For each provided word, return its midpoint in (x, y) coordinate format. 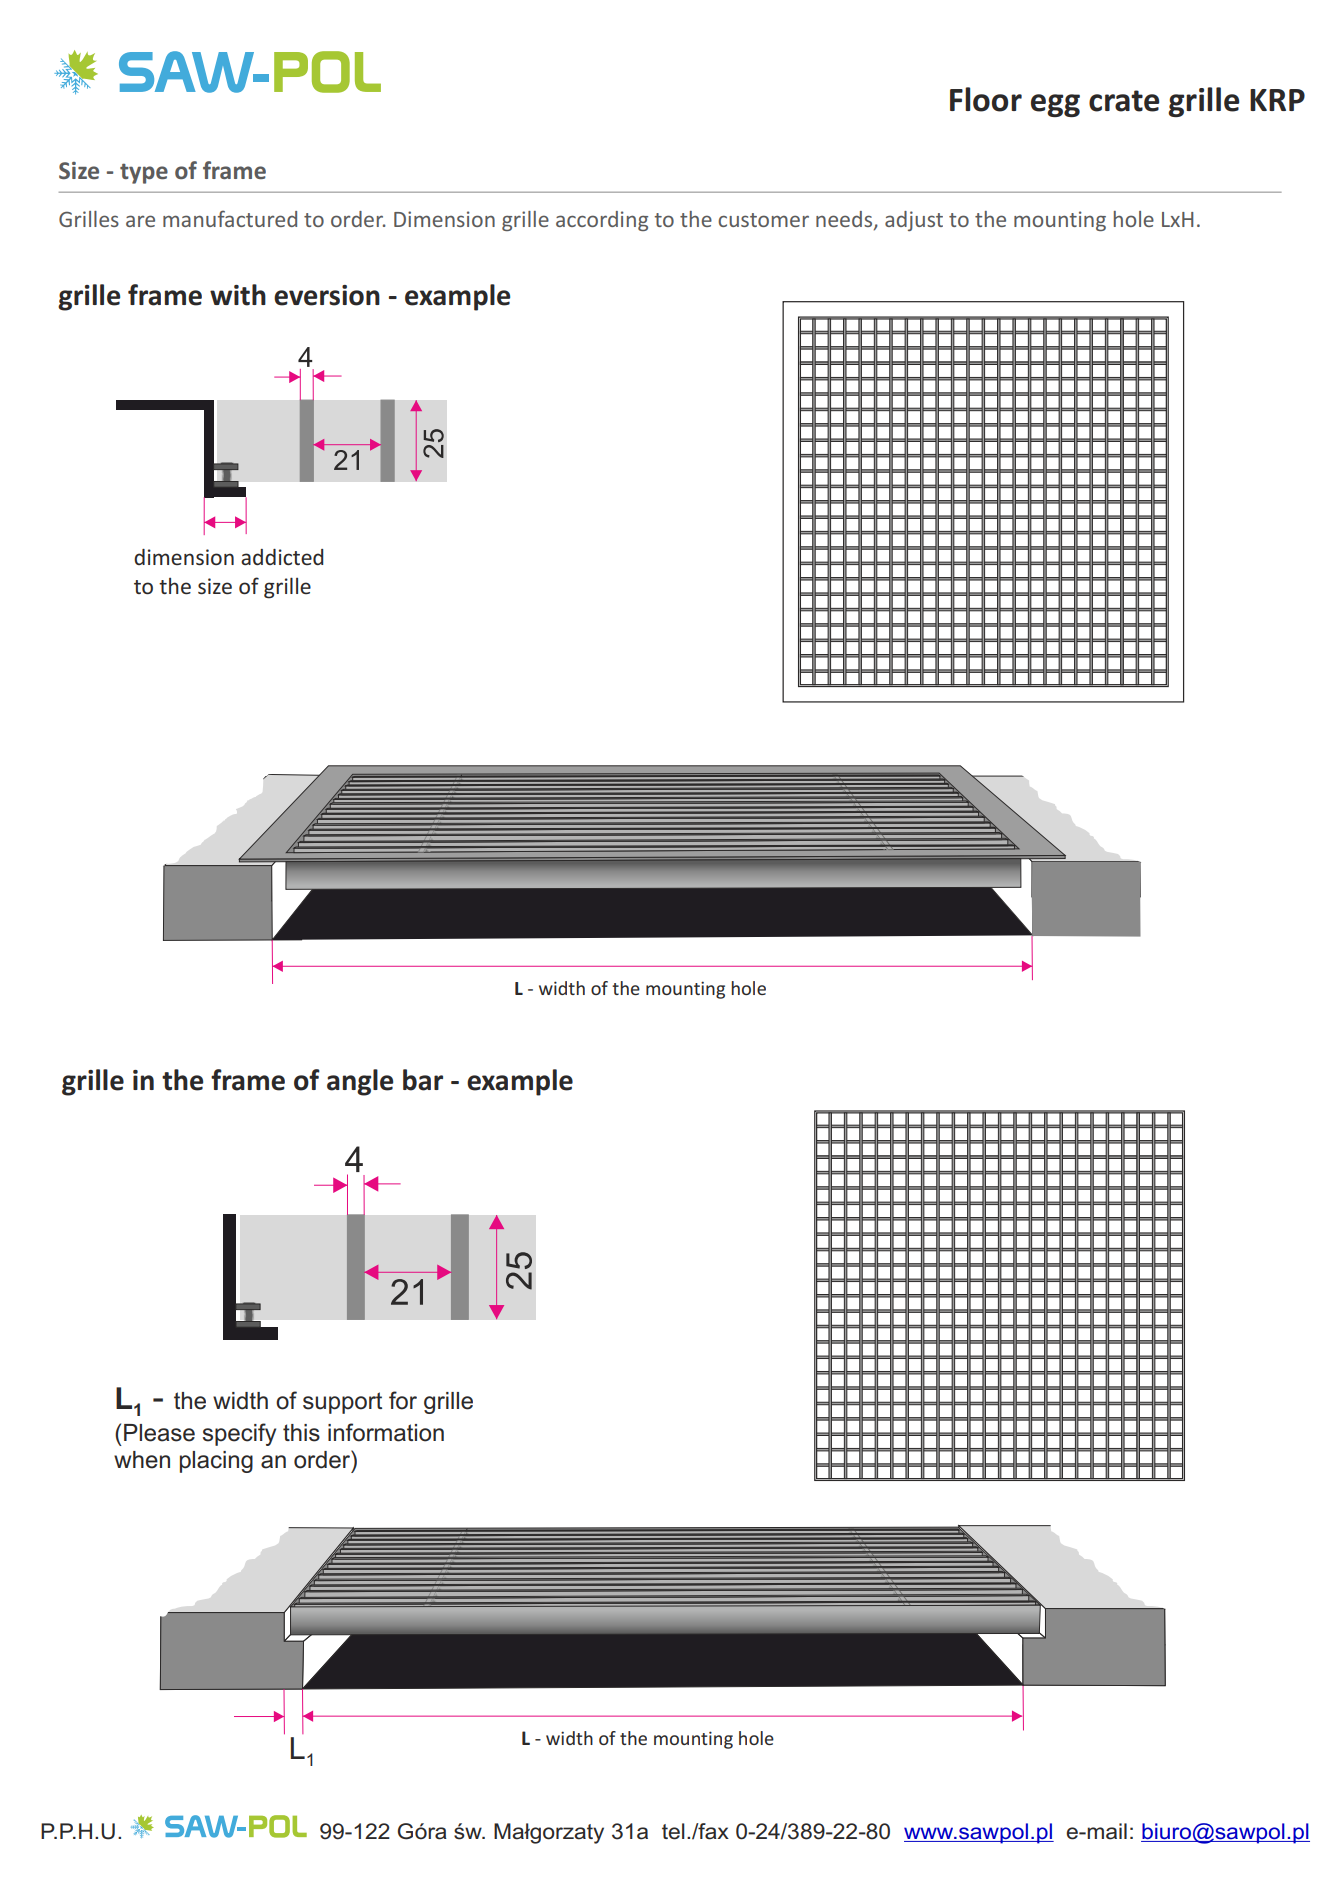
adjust (914, 221)
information (386, 1432)
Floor (986, 99)
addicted (282, 557)
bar (423, 1080)
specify (239, 1434)
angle (360, 1082)
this (301, 1433)
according (602, 221)
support (342, 1403)
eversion (327, 295)
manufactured (230, 218)
